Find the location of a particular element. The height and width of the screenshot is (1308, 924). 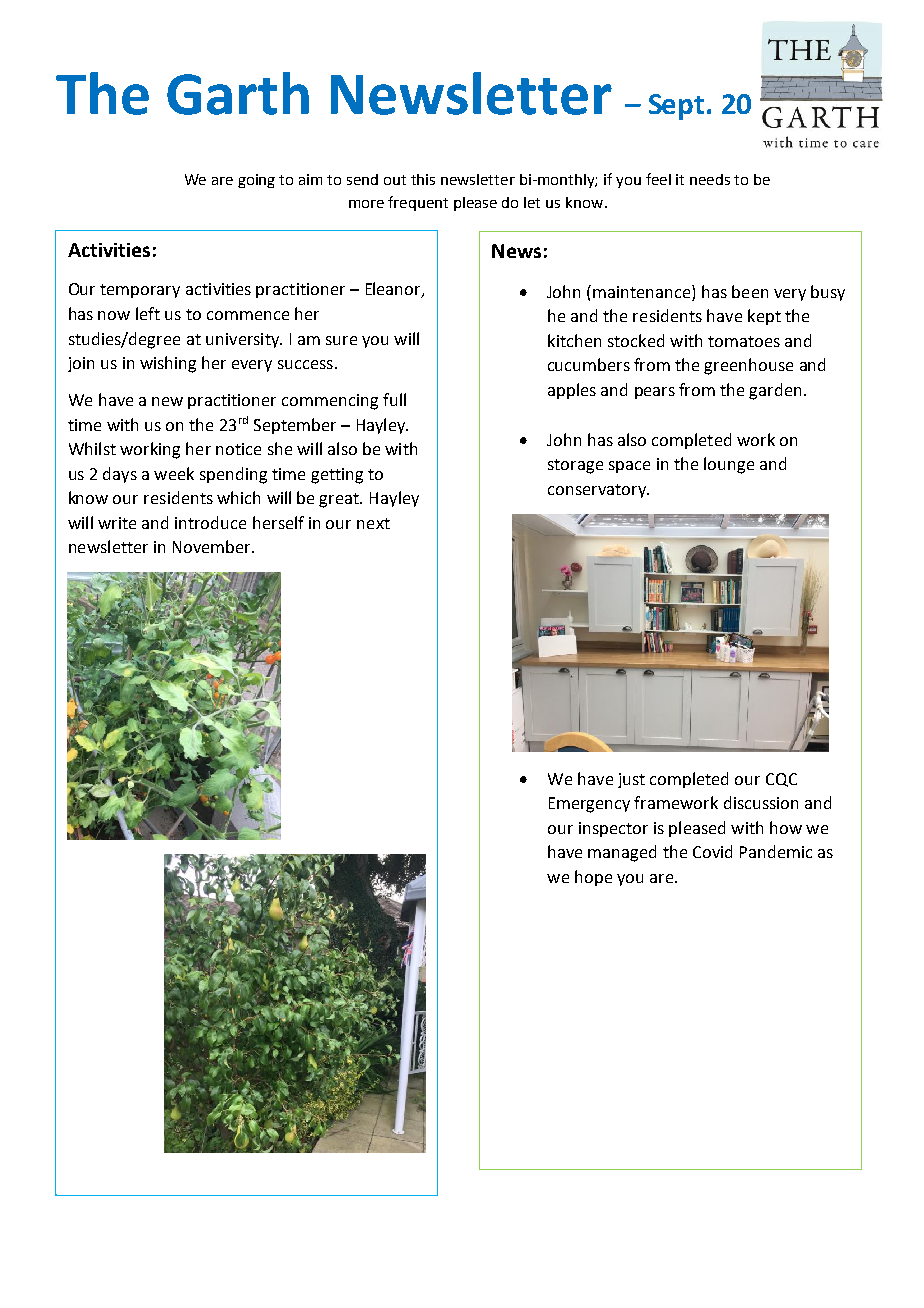

this is located at coordinates (423, 179).
